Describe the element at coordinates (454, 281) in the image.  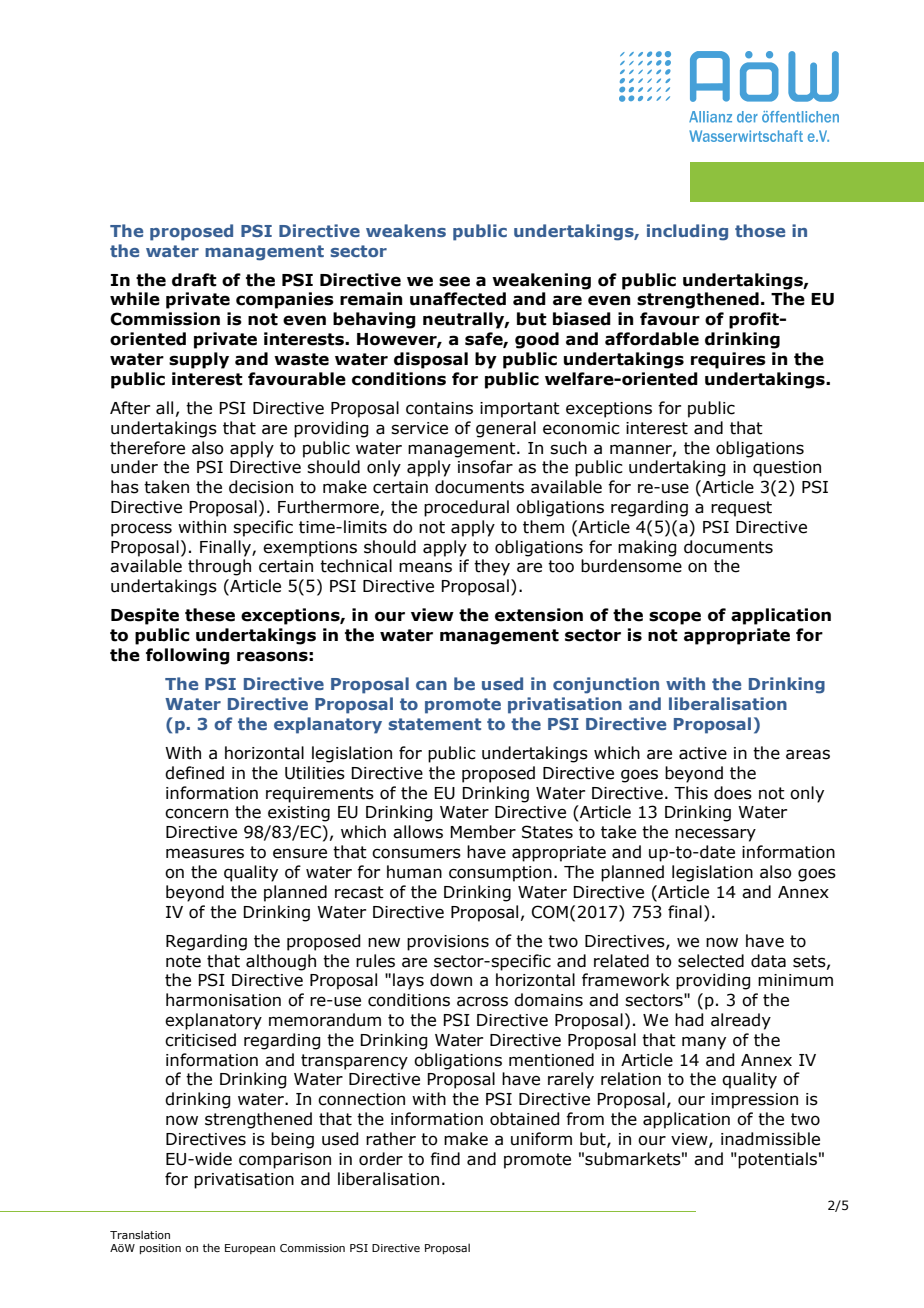
I see `see` at that location.
